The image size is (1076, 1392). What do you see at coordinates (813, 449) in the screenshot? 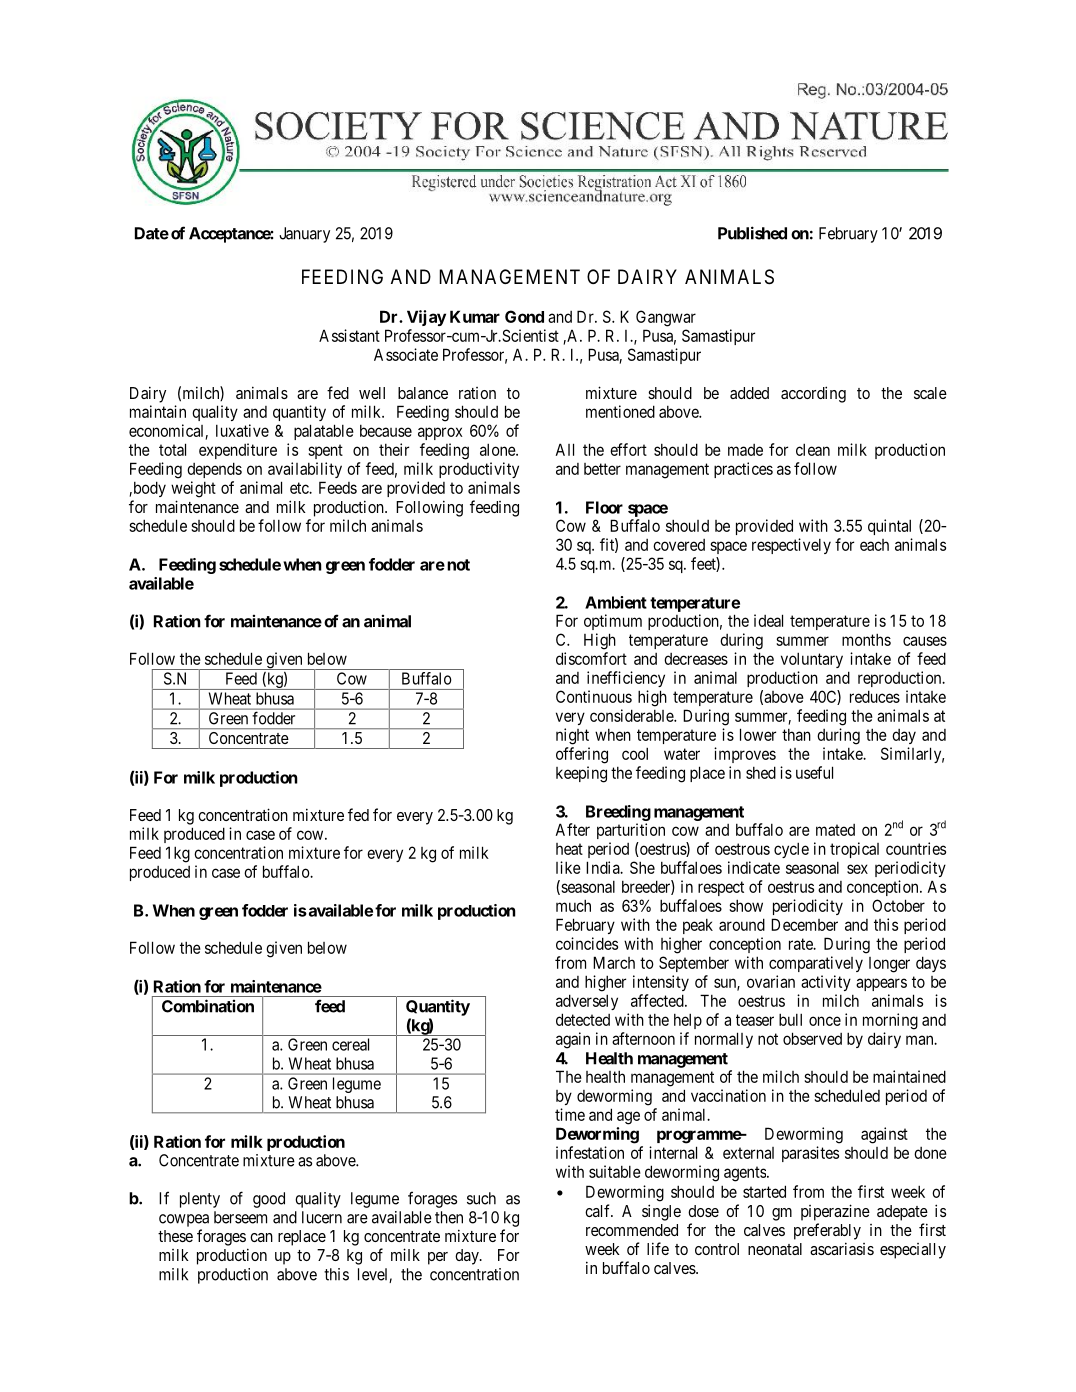
I see `clean` at bounding box center [813, 449].
